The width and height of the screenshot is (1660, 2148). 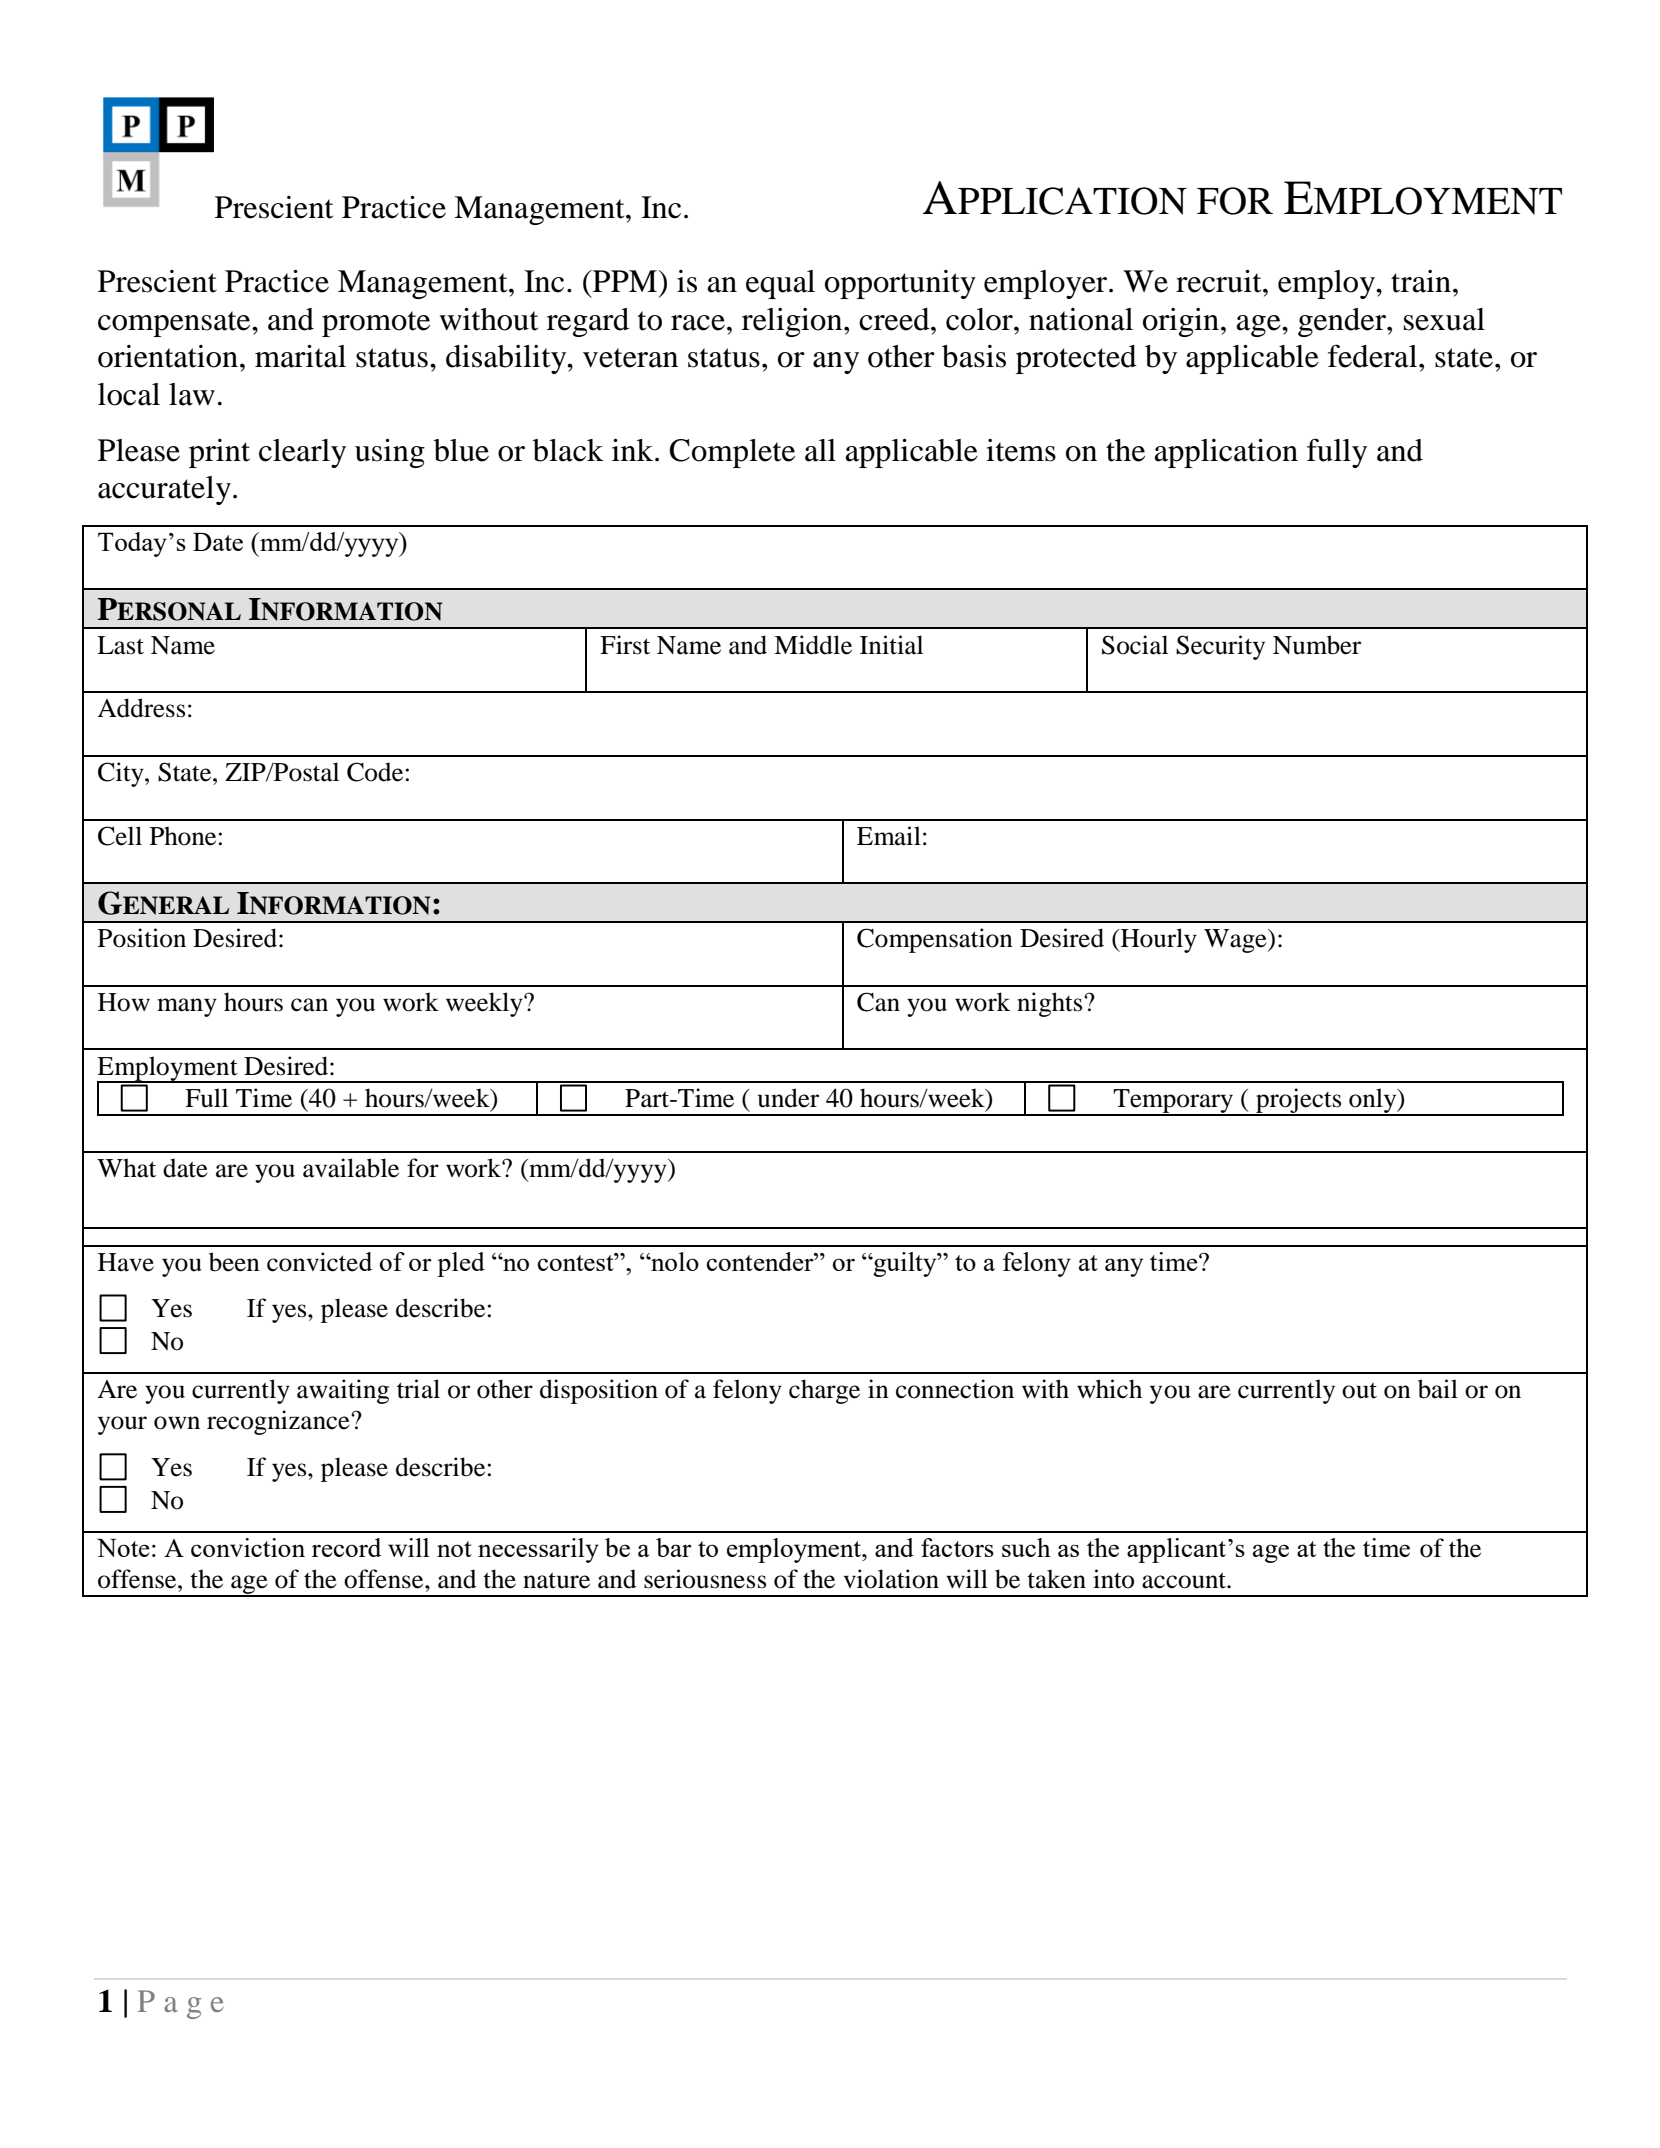 What do you see at coordinates (1299, 1102) in the screenshot?
I see `projects` at bounding box center [1299, 1102].
